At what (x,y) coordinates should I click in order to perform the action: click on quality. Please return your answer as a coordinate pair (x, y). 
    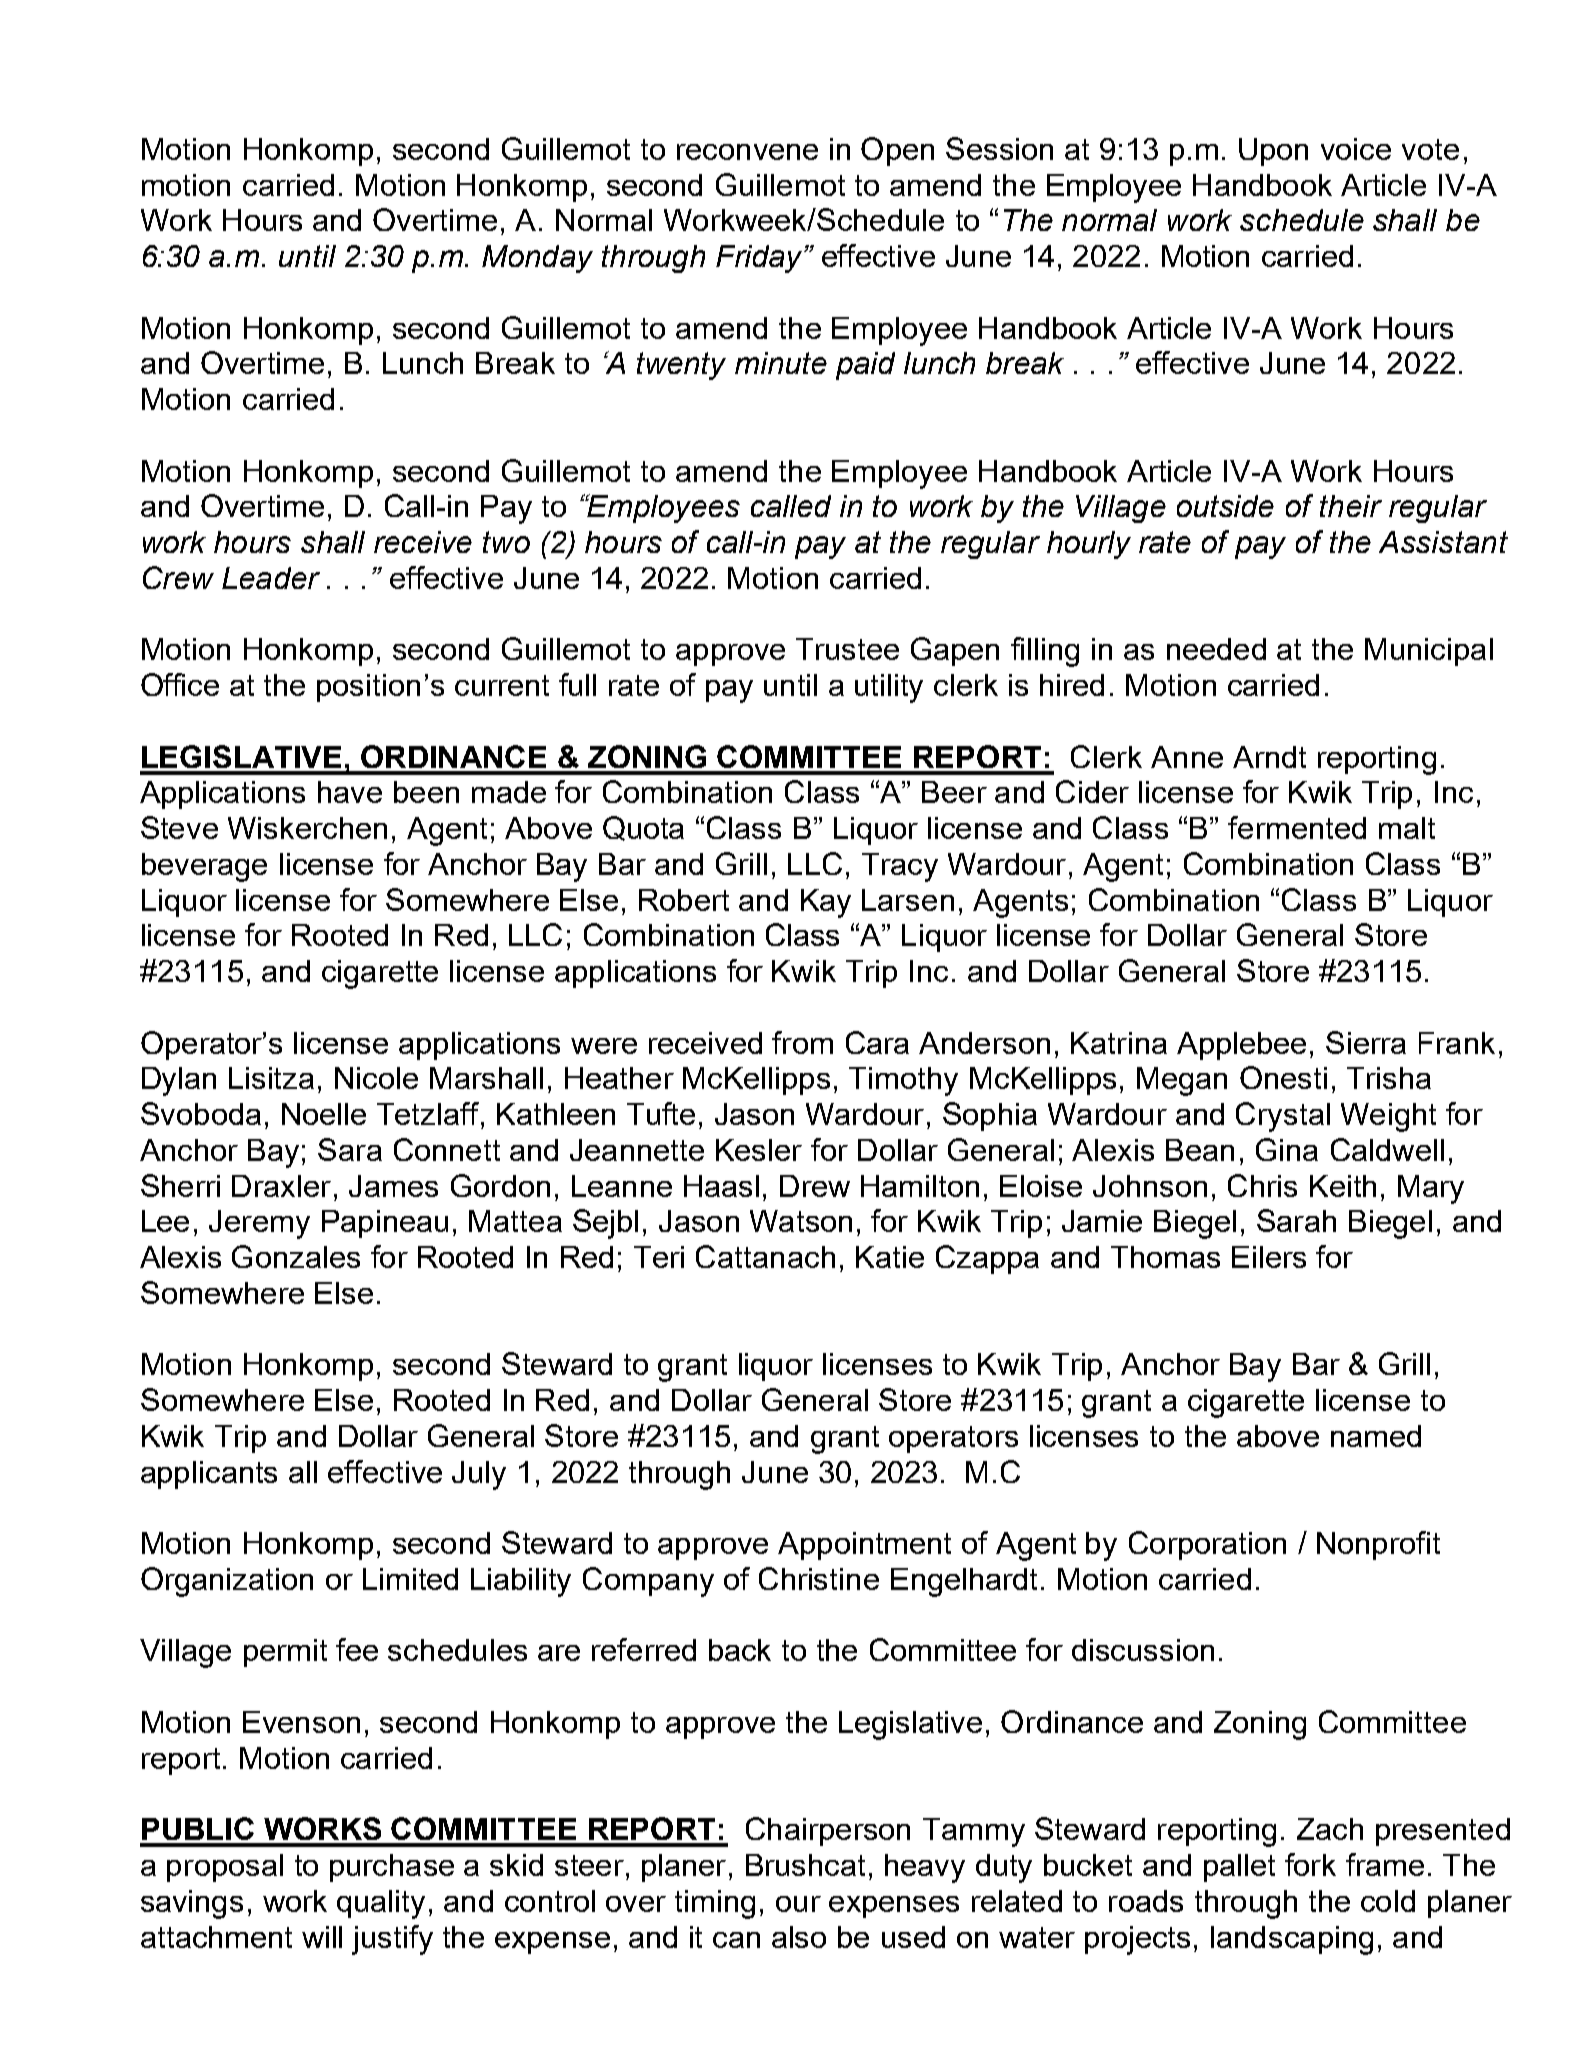
    Looking at the image, I should click on (381, 1904).
